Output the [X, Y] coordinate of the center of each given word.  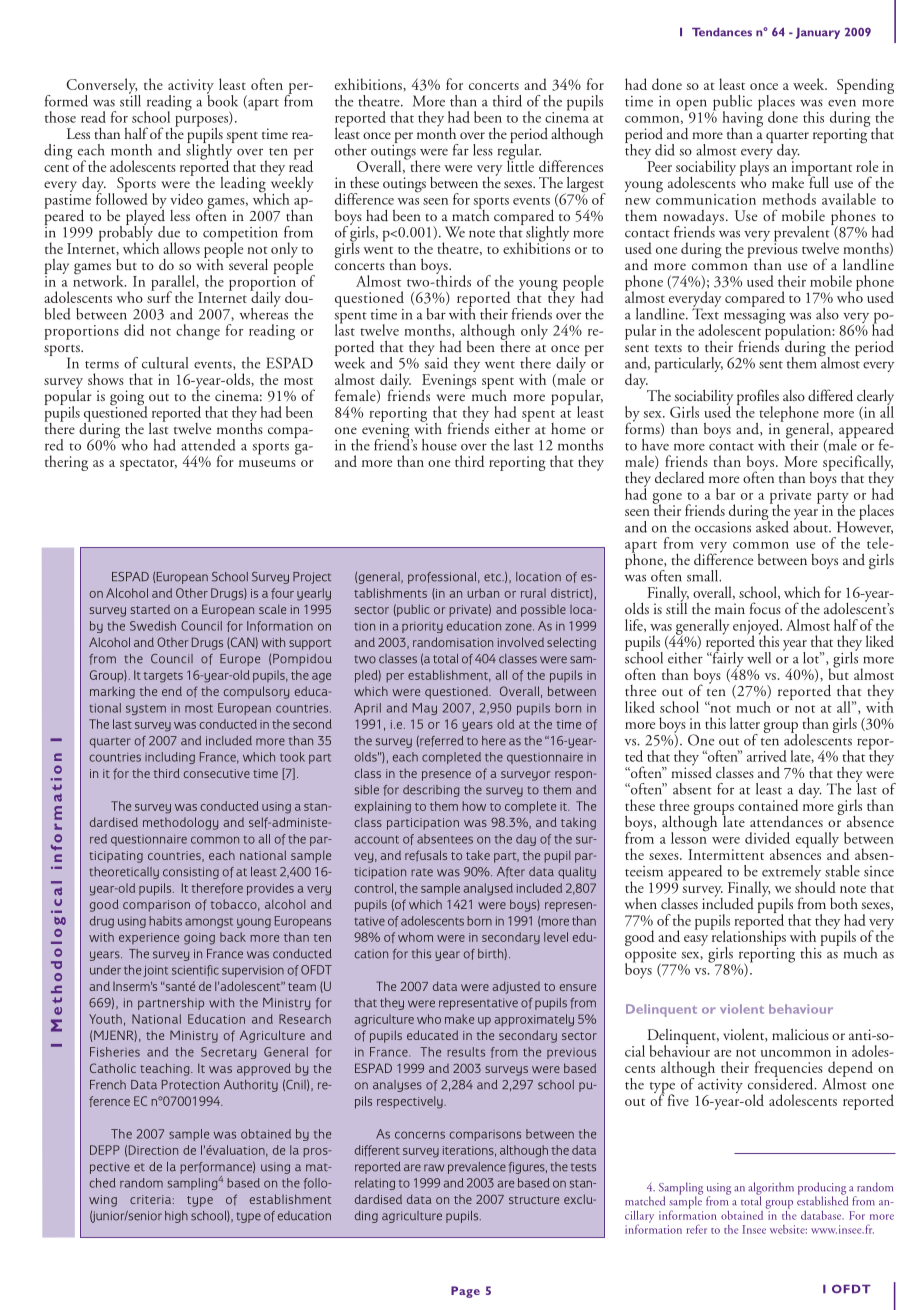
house [439, 445]
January [818, 33]
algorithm [771, 1189]
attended [208, 445]
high [176, 1217]
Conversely [102, 87]
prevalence [477, 1168]
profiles [758, 398]
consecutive [217, 773]
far [461, 150]
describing [431, 791]
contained [768, 805]
